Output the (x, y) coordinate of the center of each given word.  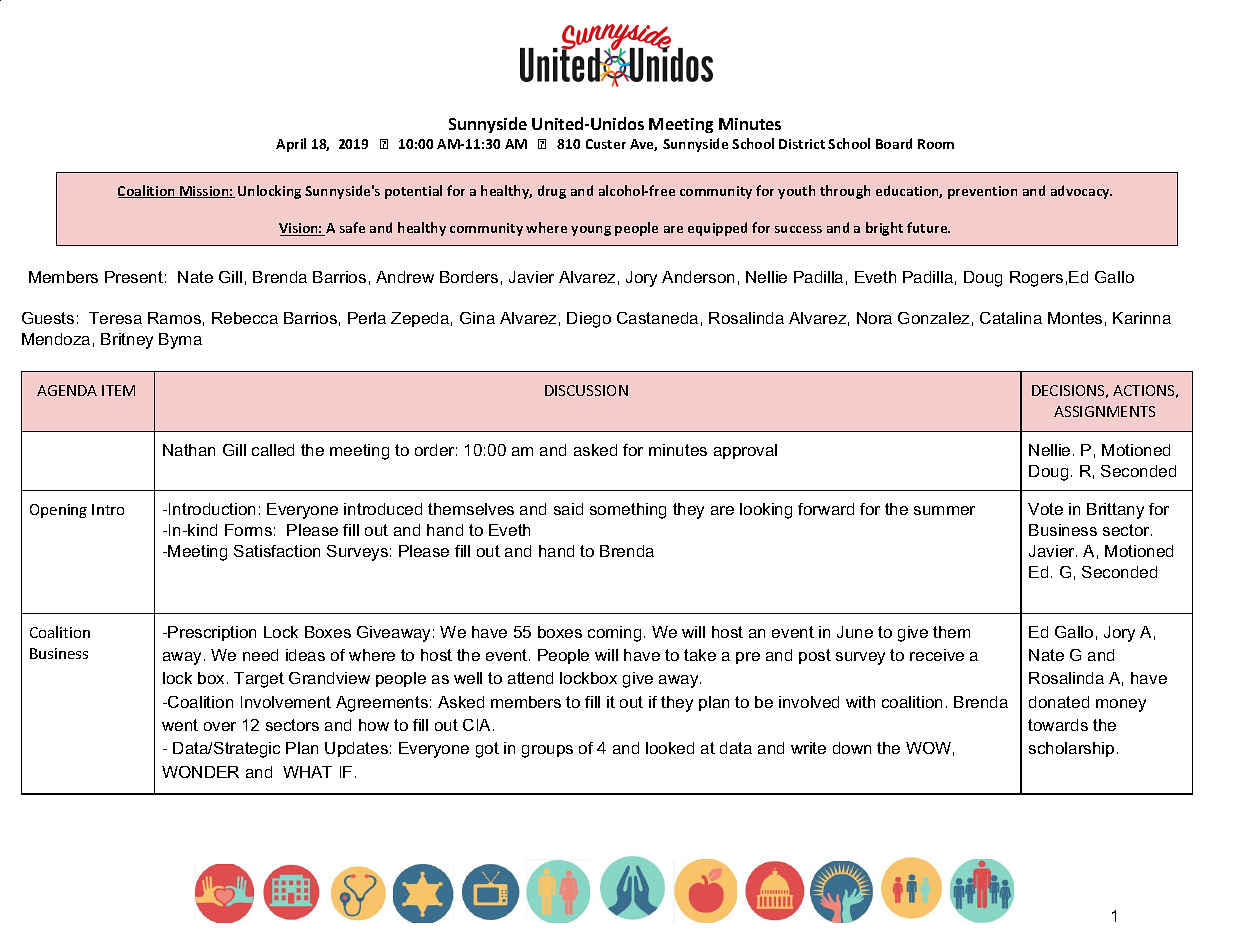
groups (547, 751)
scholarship (1071, 749)
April (291, 145)
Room (936, 144)
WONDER (200, 772)
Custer (606, 144)
